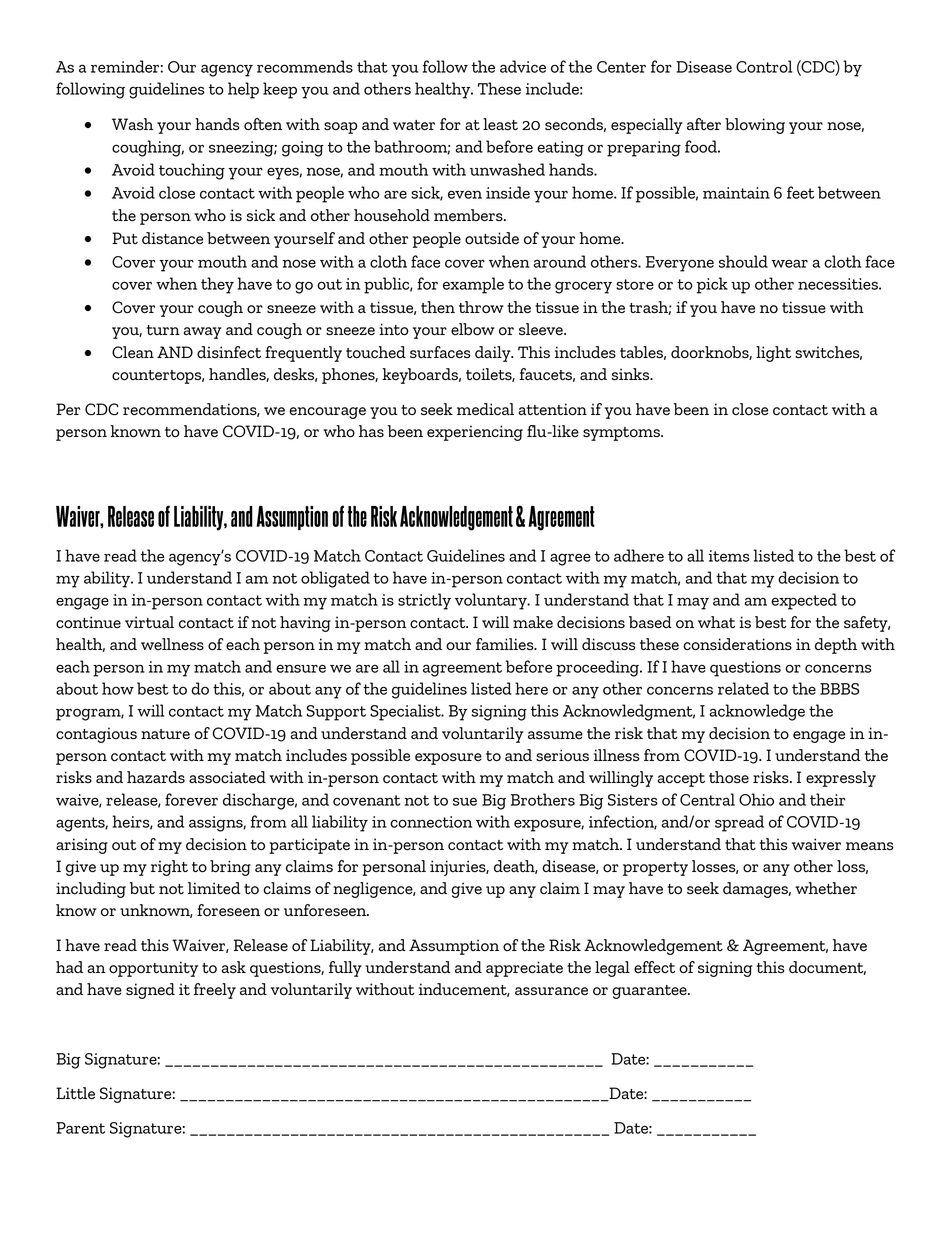 The image size is (952, 1233). Describe the element at coordinates (773, 354) in the image. I see `light` at that location.
